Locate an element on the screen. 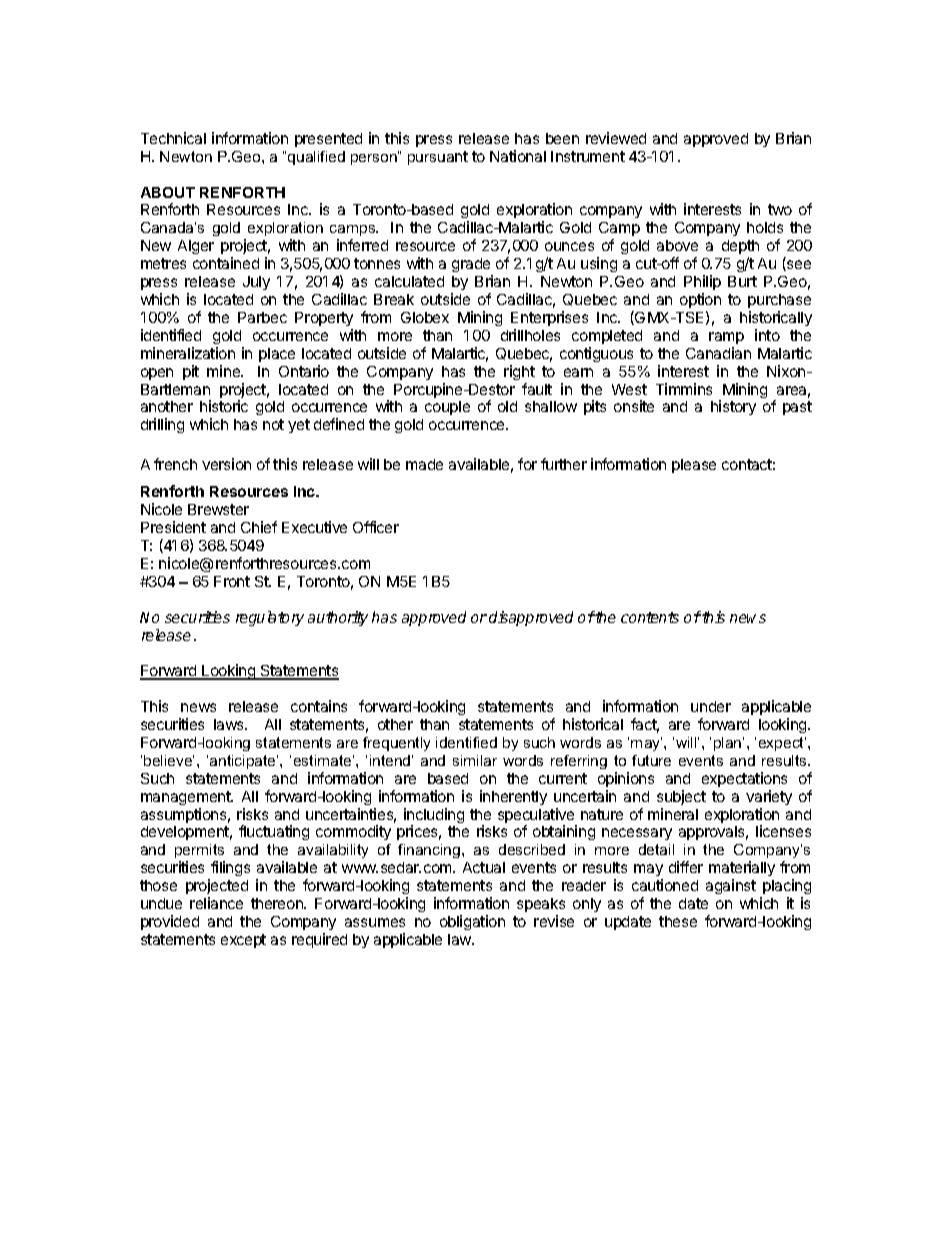  Technical is located at coordinates (173, 138).
